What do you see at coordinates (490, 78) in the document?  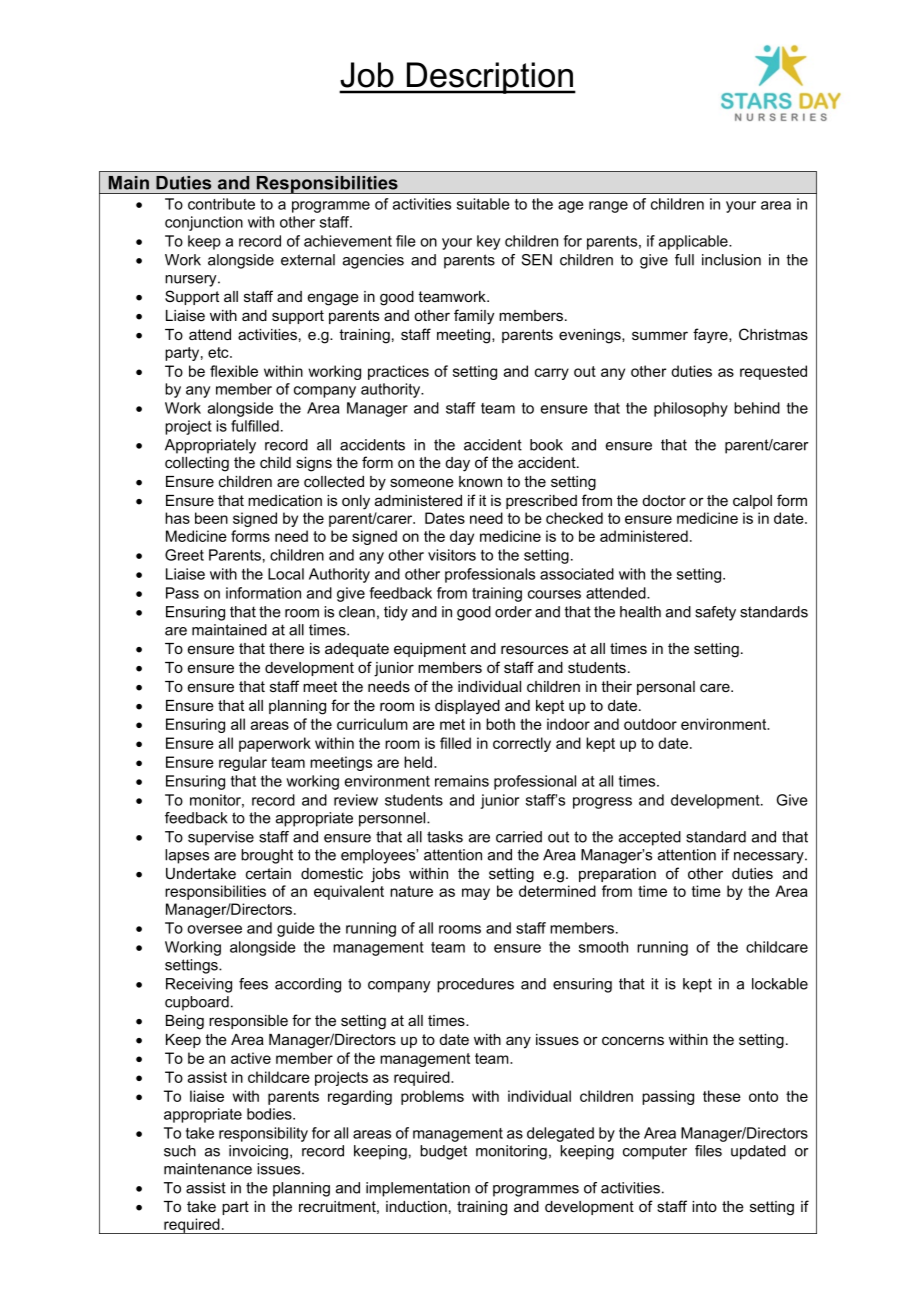 I see `Description` at bounding box center [490, 78].
